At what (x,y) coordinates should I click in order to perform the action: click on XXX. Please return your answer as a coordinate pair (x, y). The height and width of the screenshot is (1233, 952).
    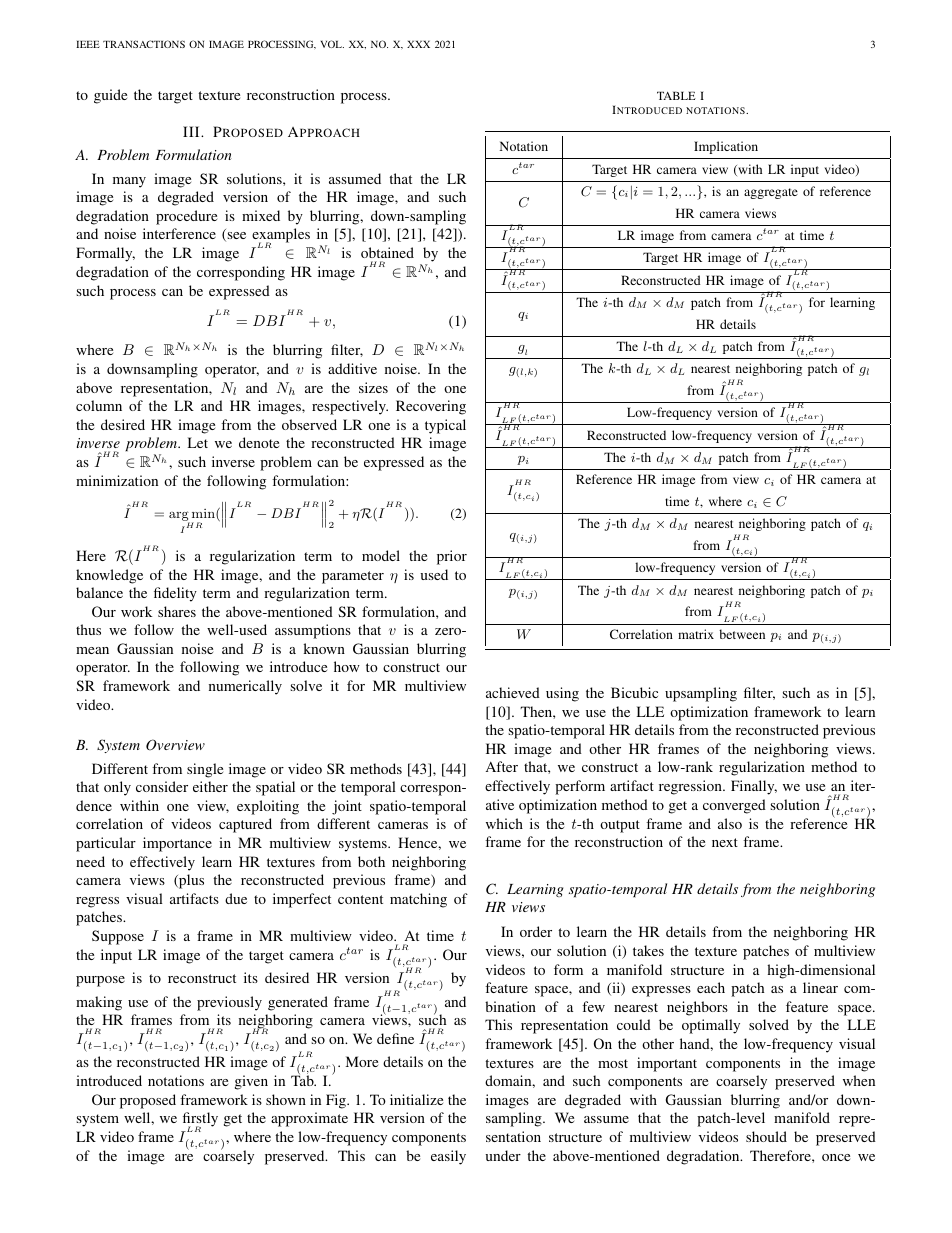
    Looking at the image, I should click on (418, 44).
